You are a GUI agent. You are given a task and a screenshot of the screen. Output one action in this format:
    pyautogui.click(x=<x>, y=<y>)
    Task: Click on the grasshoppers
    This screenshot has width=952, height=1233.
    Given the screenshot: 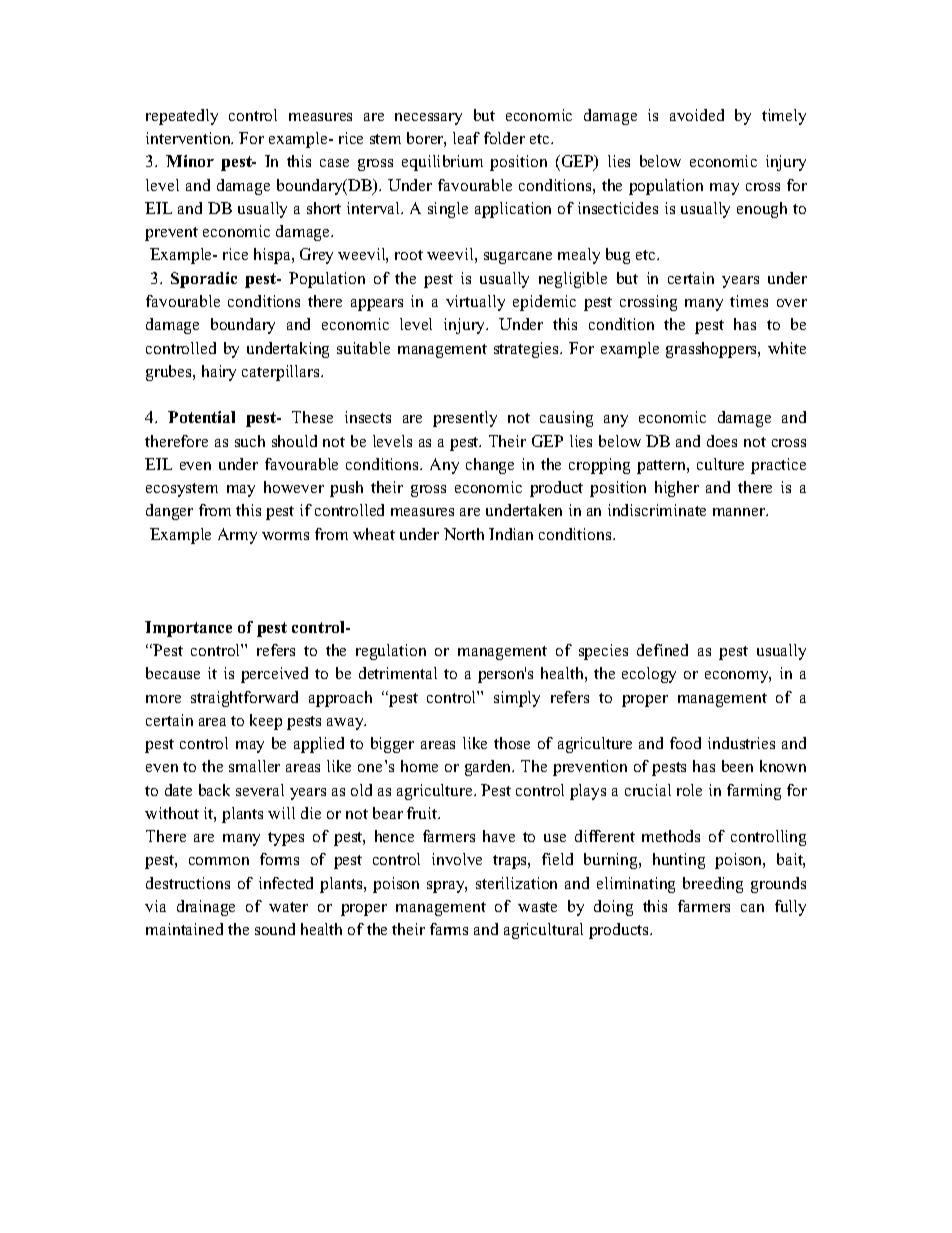 What is the action you would take?
    pyautogui.click(x=712, y=350)
